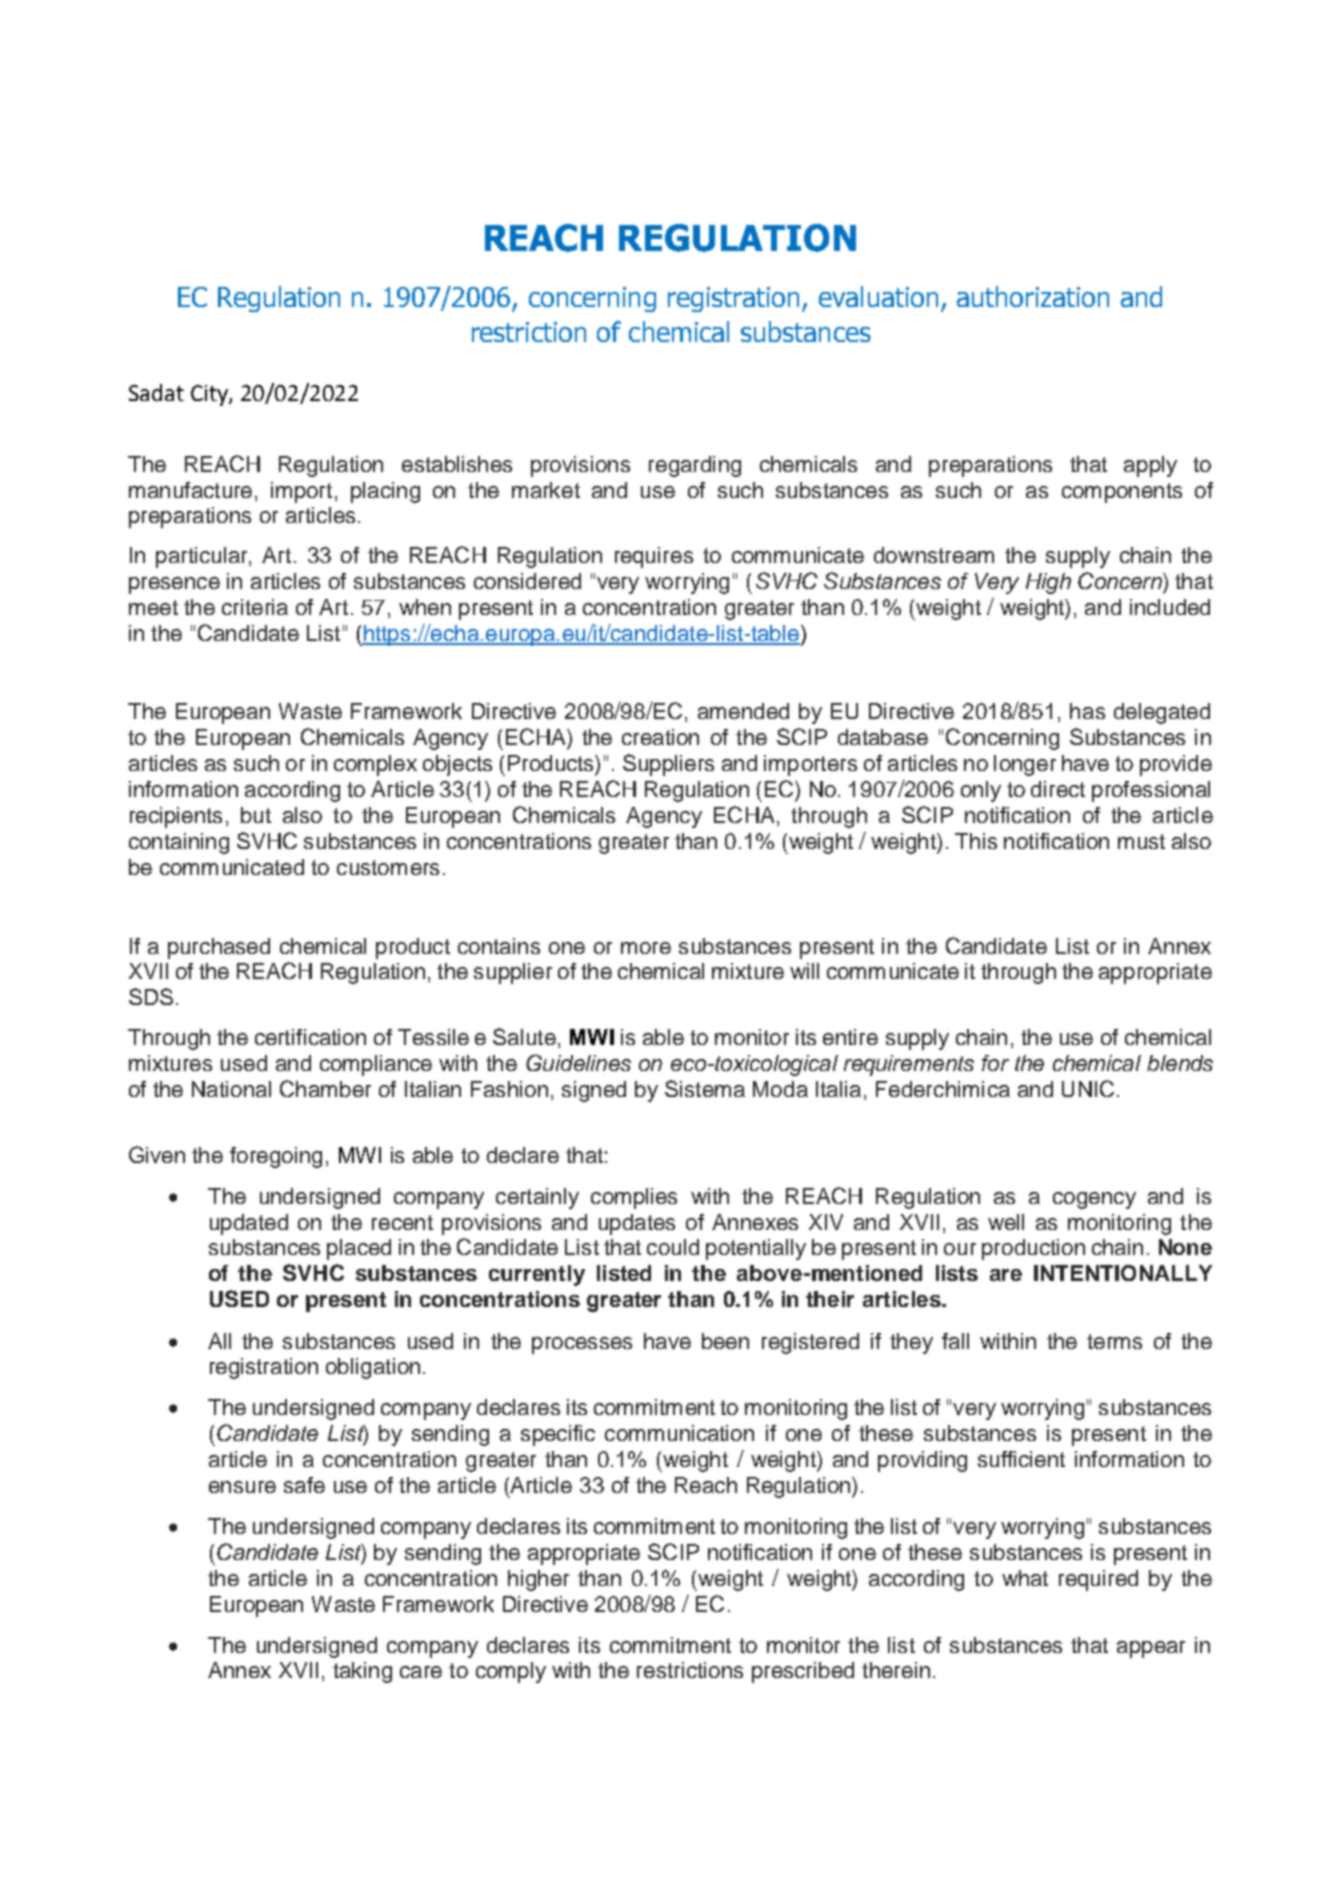  Describe the element at coordinates (1180, 1063) in the document. I see `blends` at that location.
